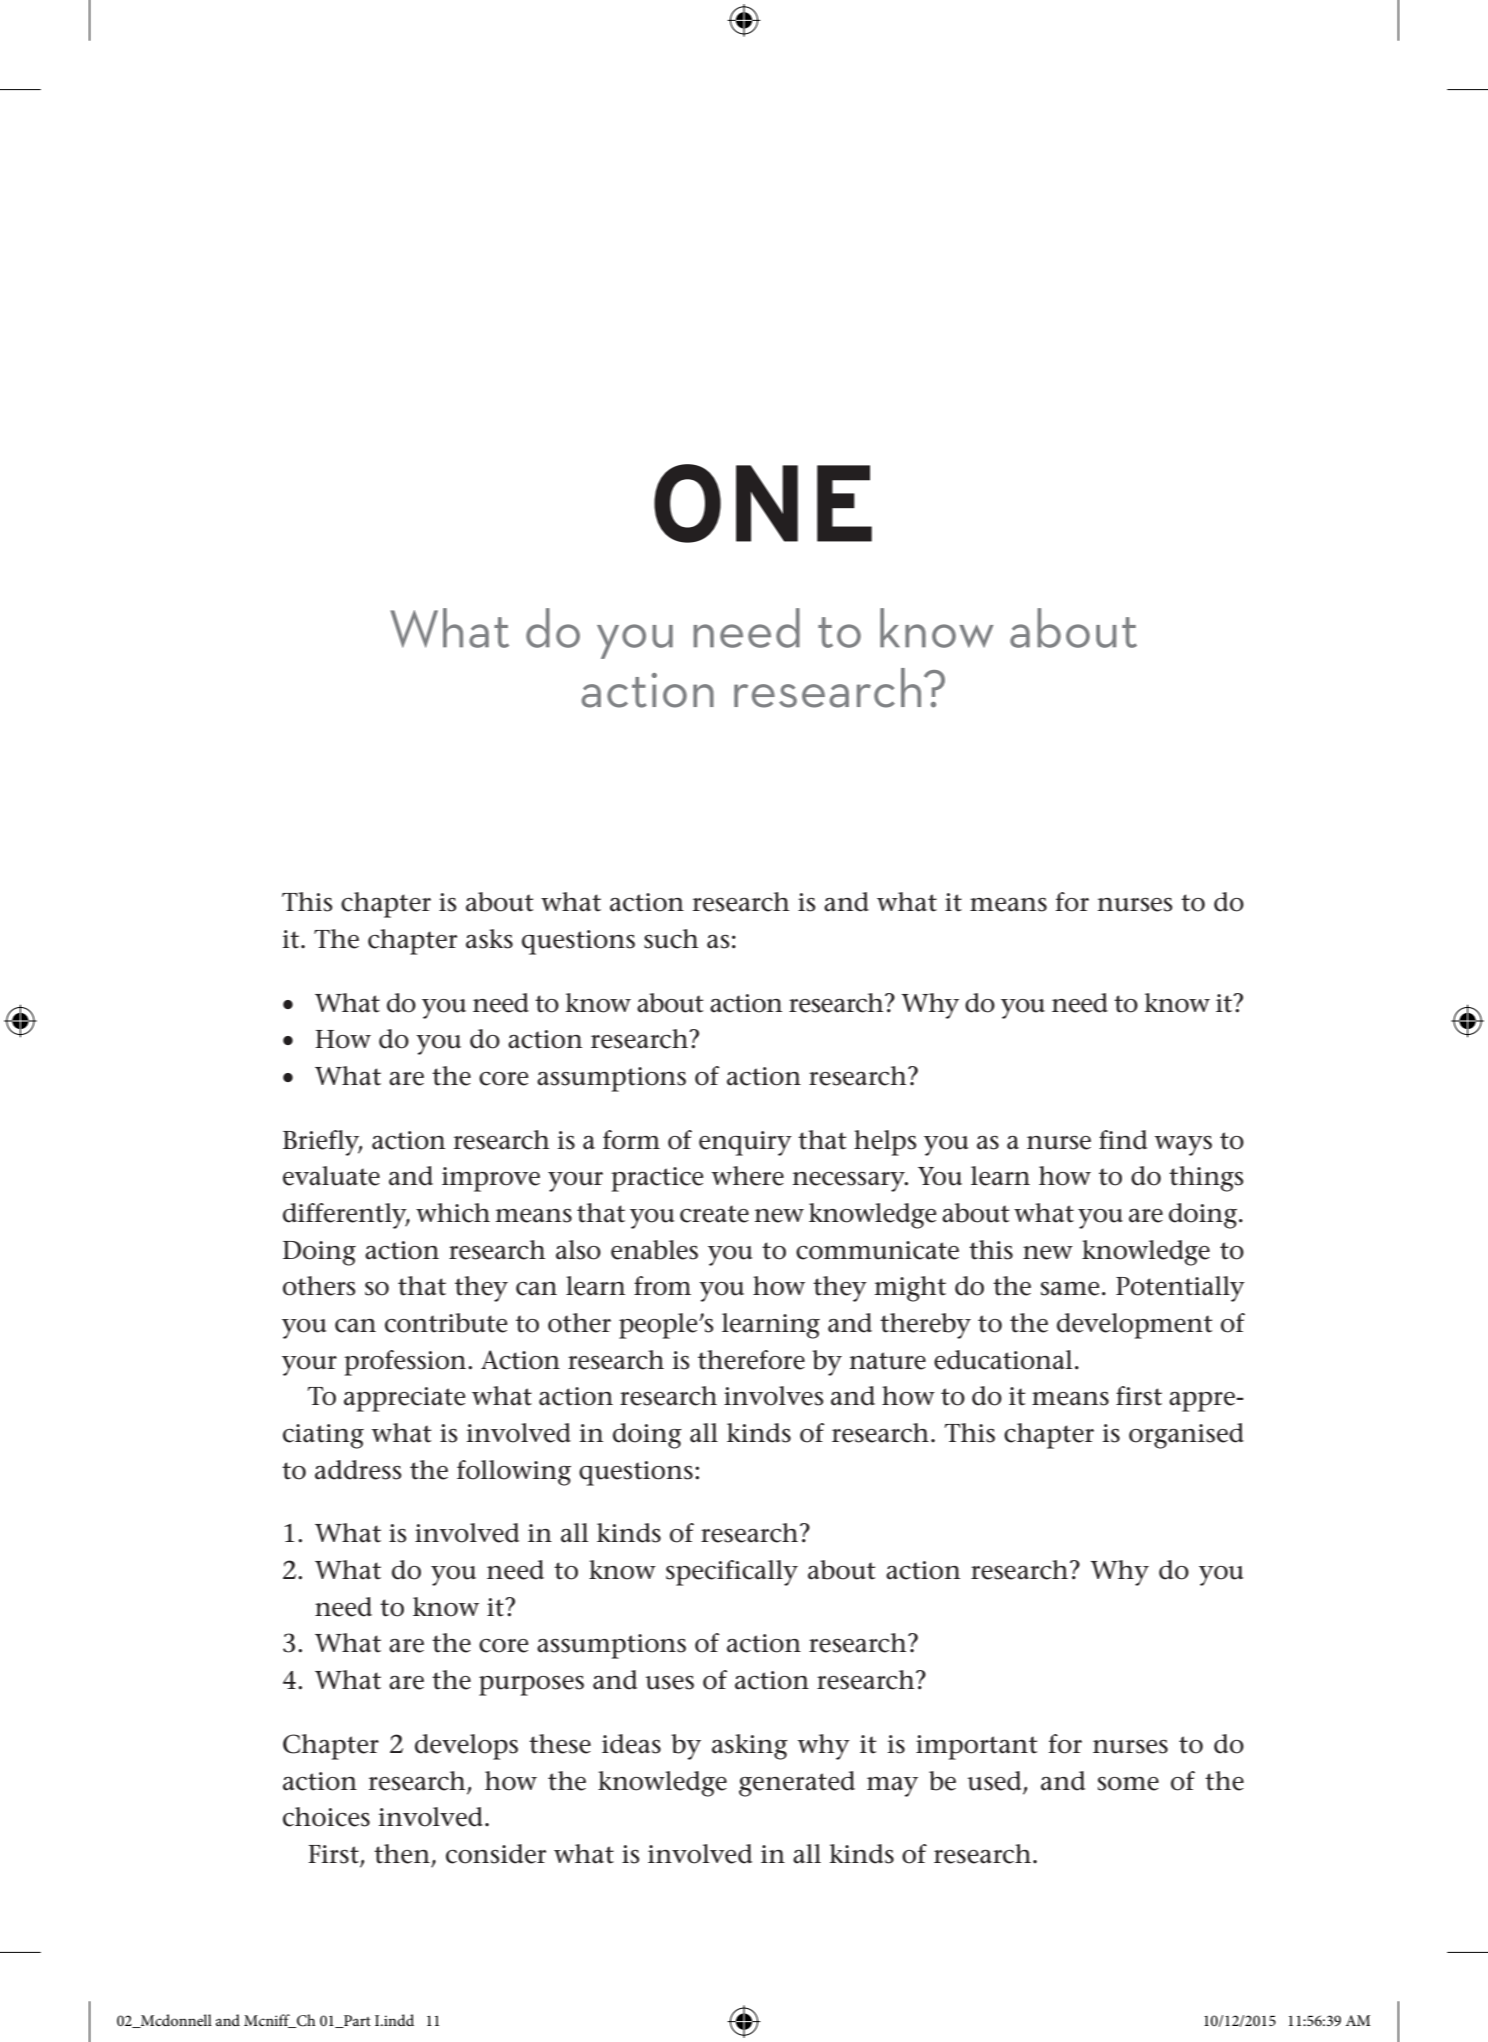 This screenshot has height=2042, width=1488. I want to click on then, so click(402, 1854).
